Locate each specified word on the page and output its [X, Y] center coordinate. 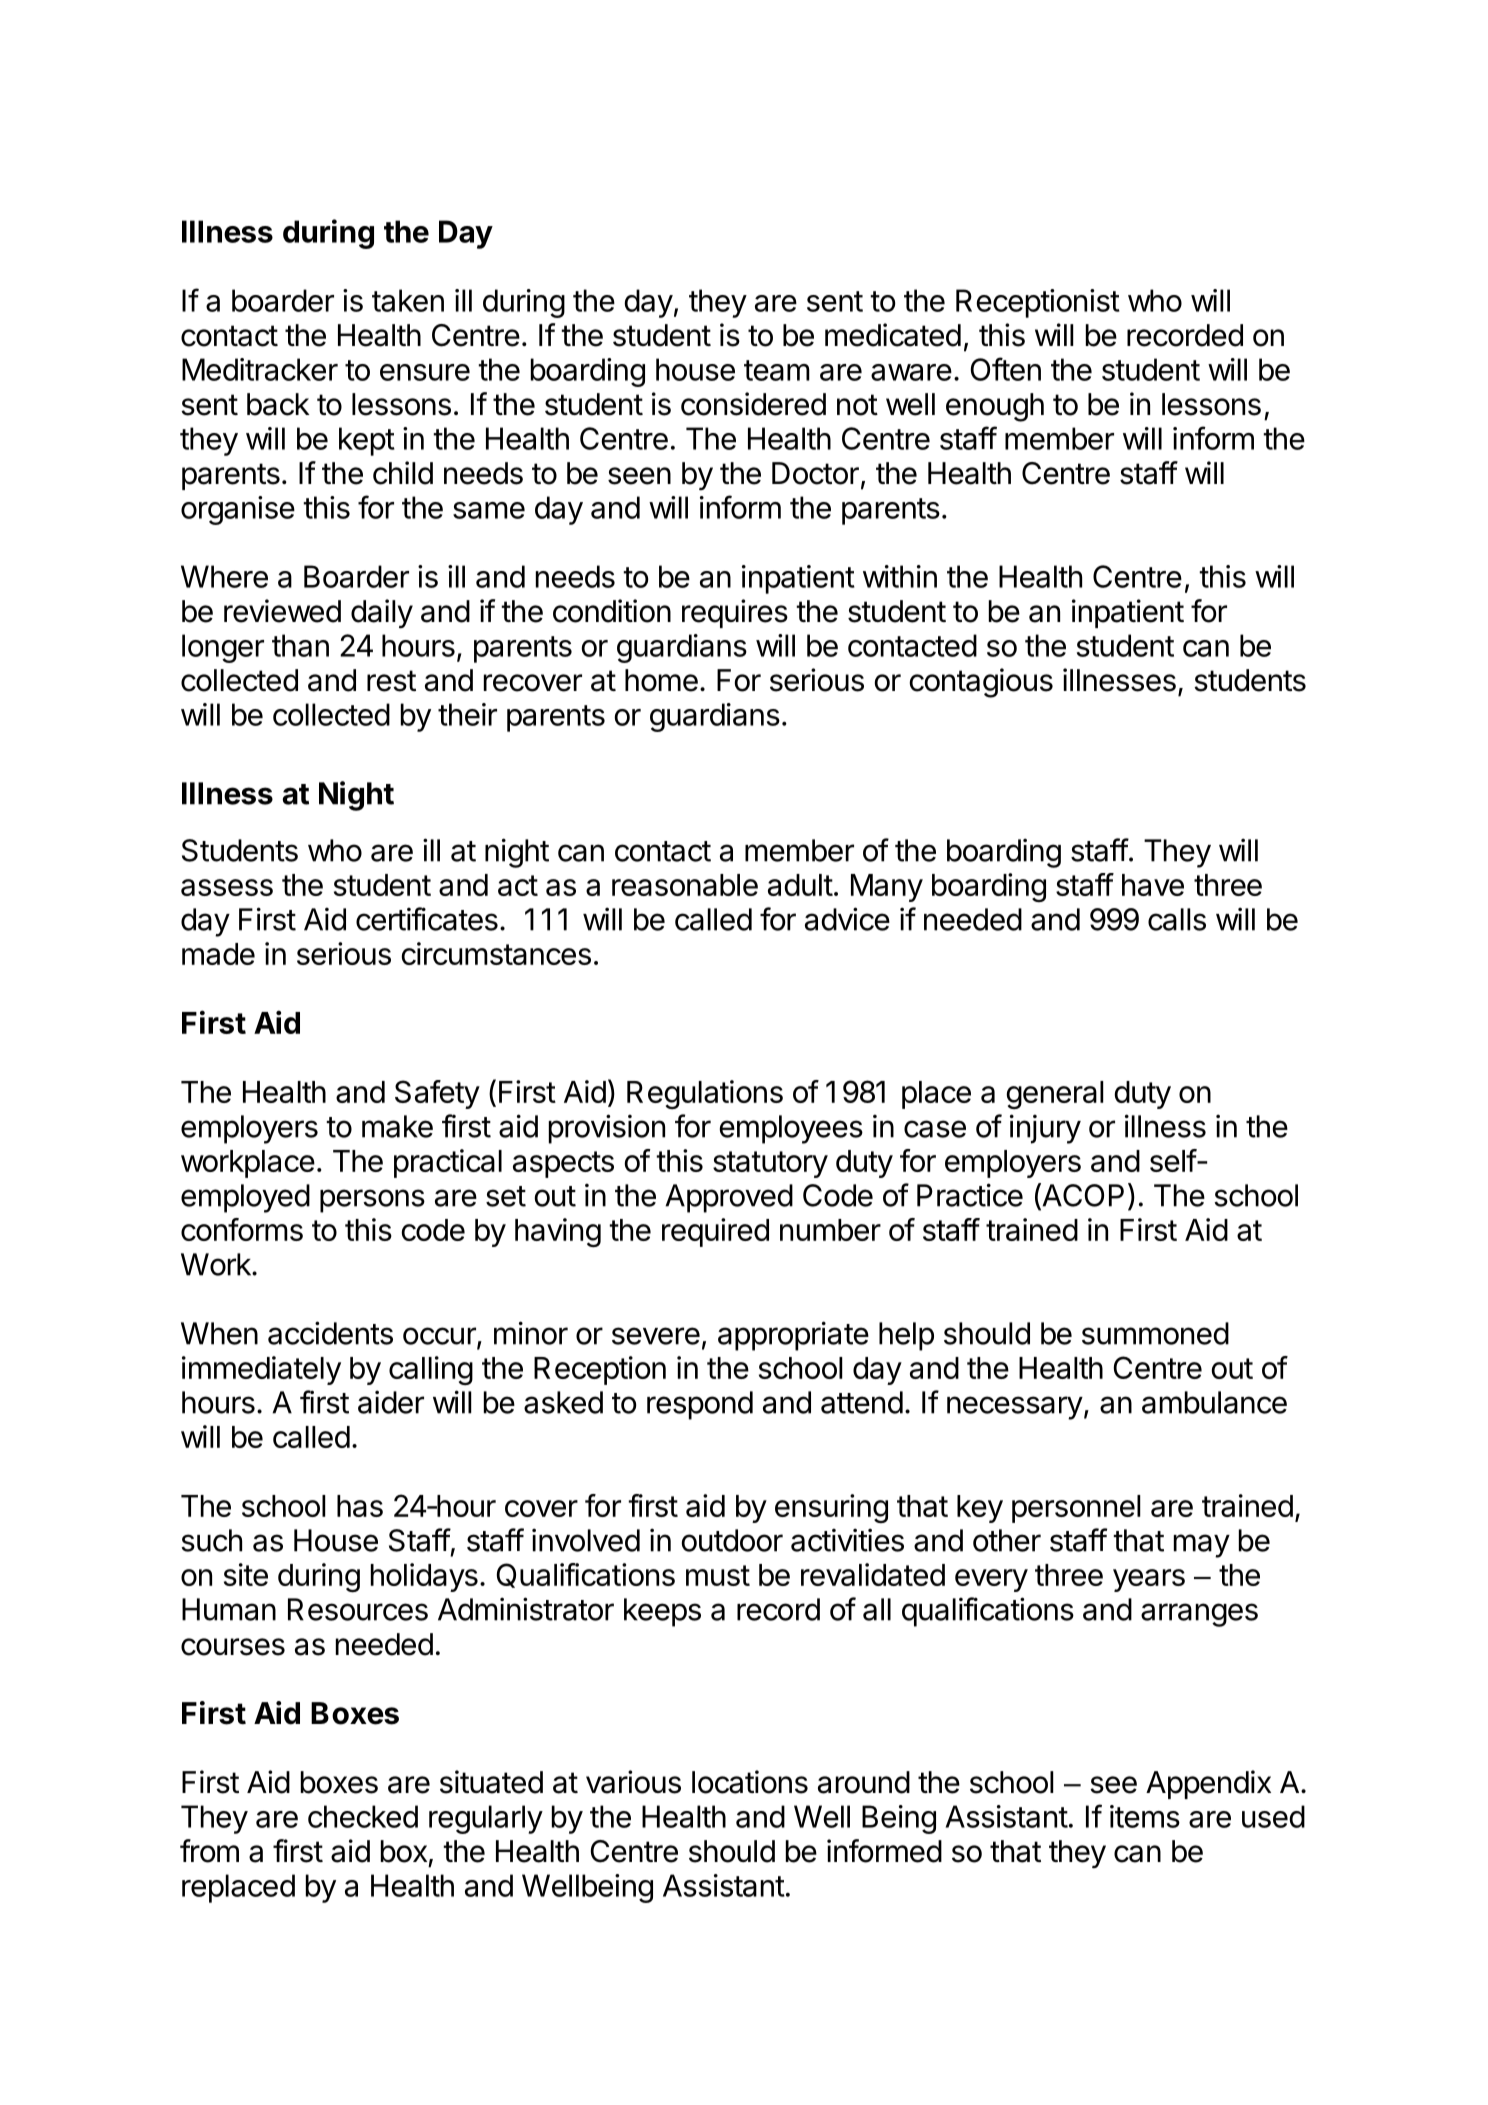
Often [1005, 369]
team [777, 370]
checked [363, 1816]
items [1145, 1816]
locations [750, 1782]
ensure [425, 372]
